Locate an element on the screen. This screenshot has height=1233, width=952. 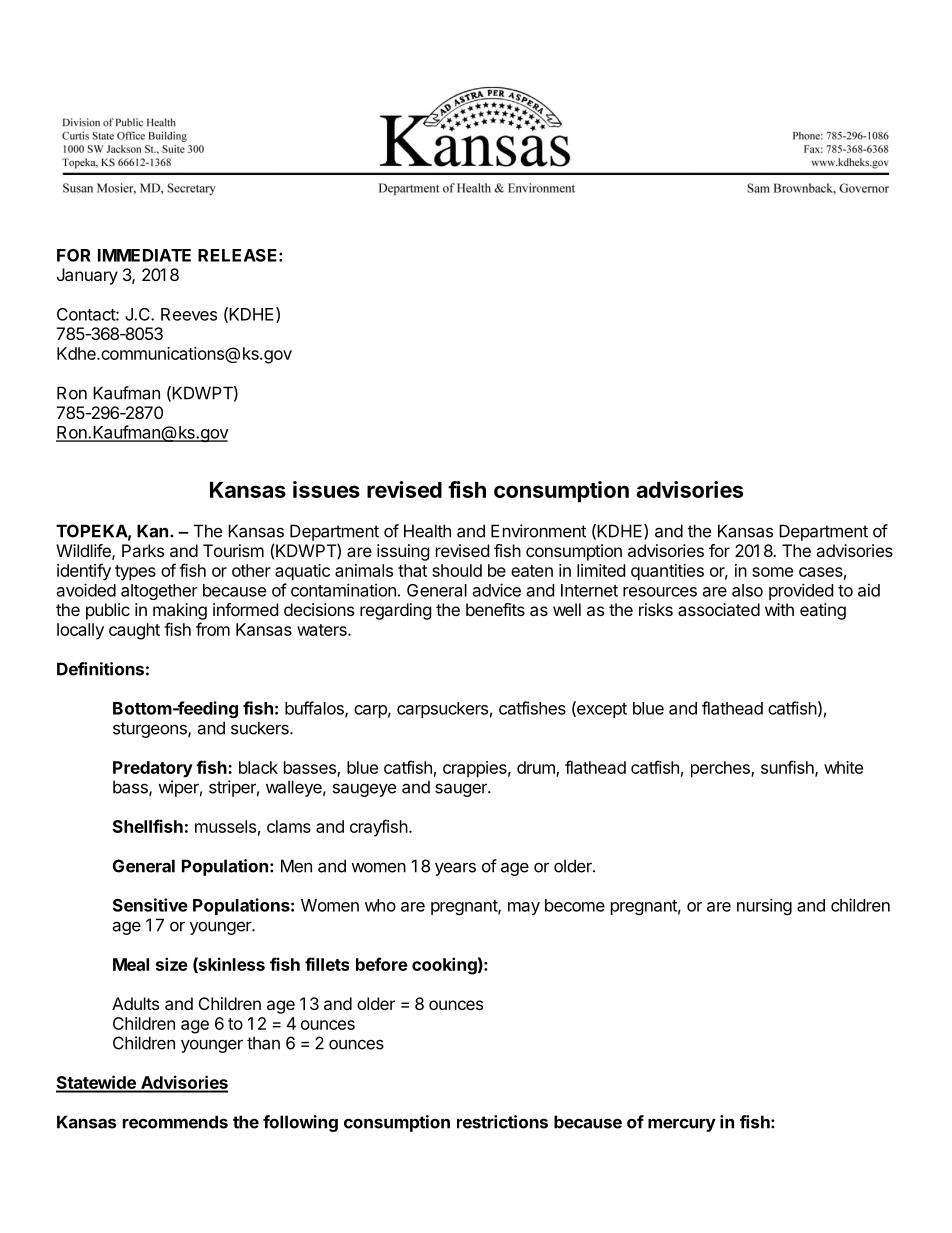
with is located at coordinates (779, 609).
